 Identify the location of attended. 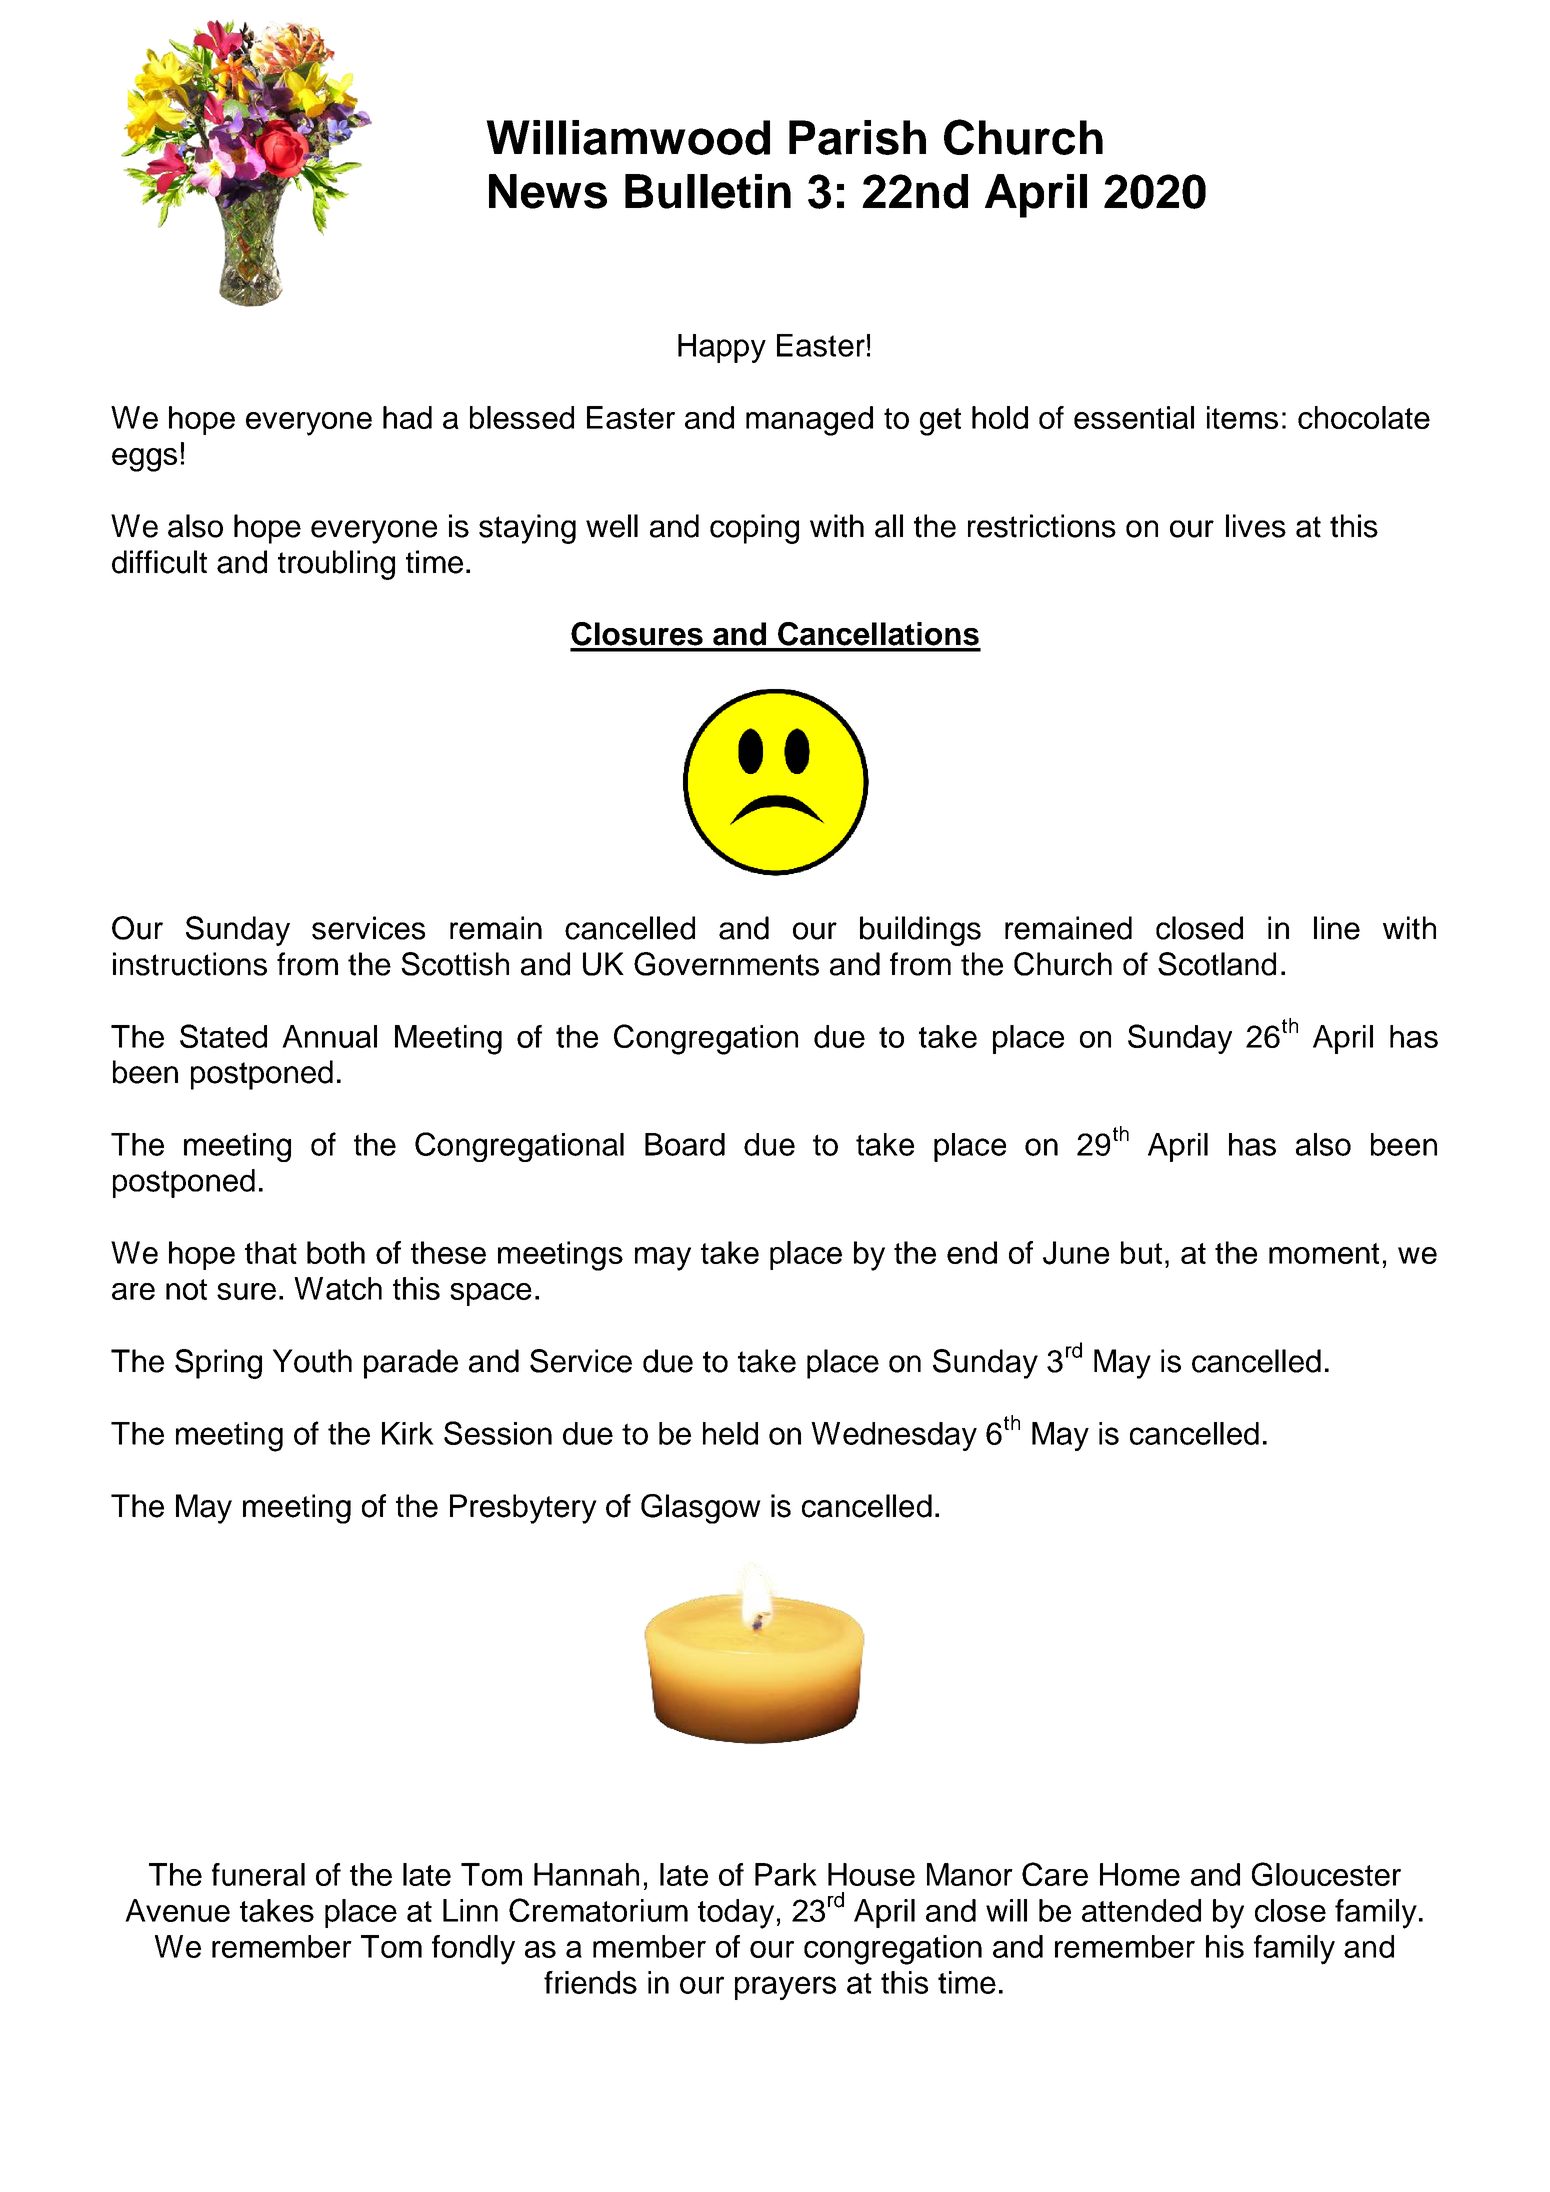
(1141, 1910).
